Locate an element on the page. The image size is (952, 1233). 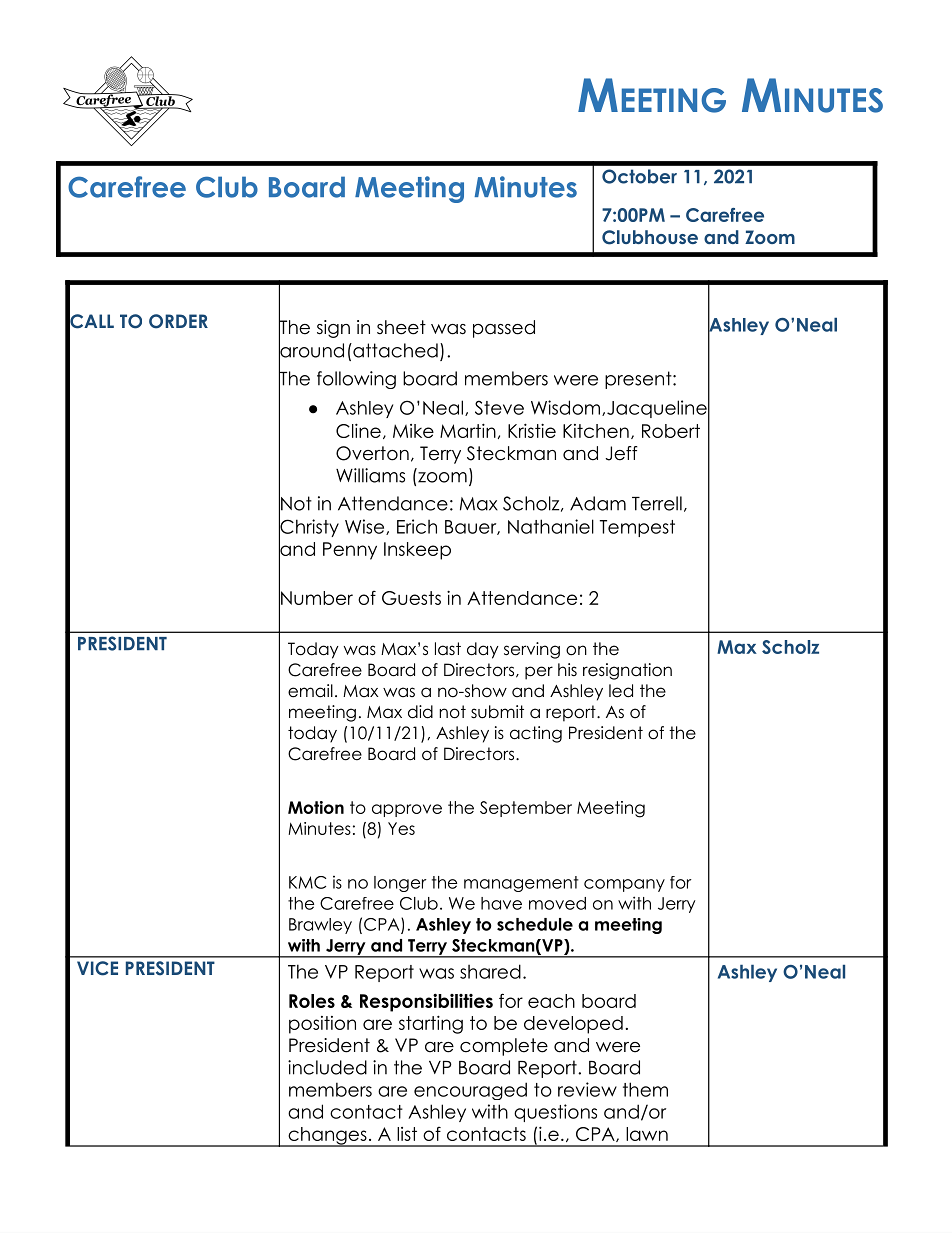
his is located at coordinates (567, 669).
